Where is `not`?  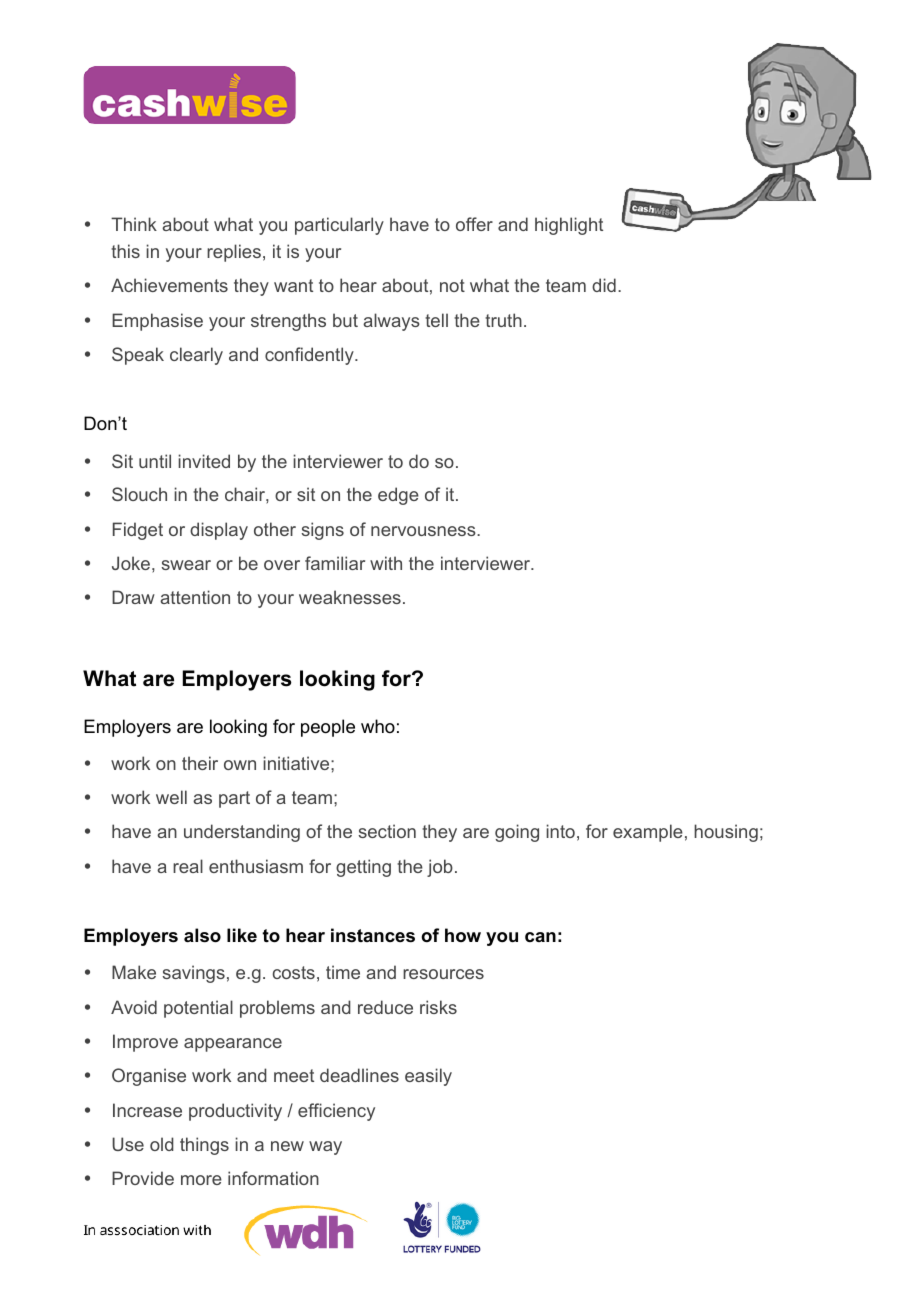 not is located at coordinates (452, 285).
